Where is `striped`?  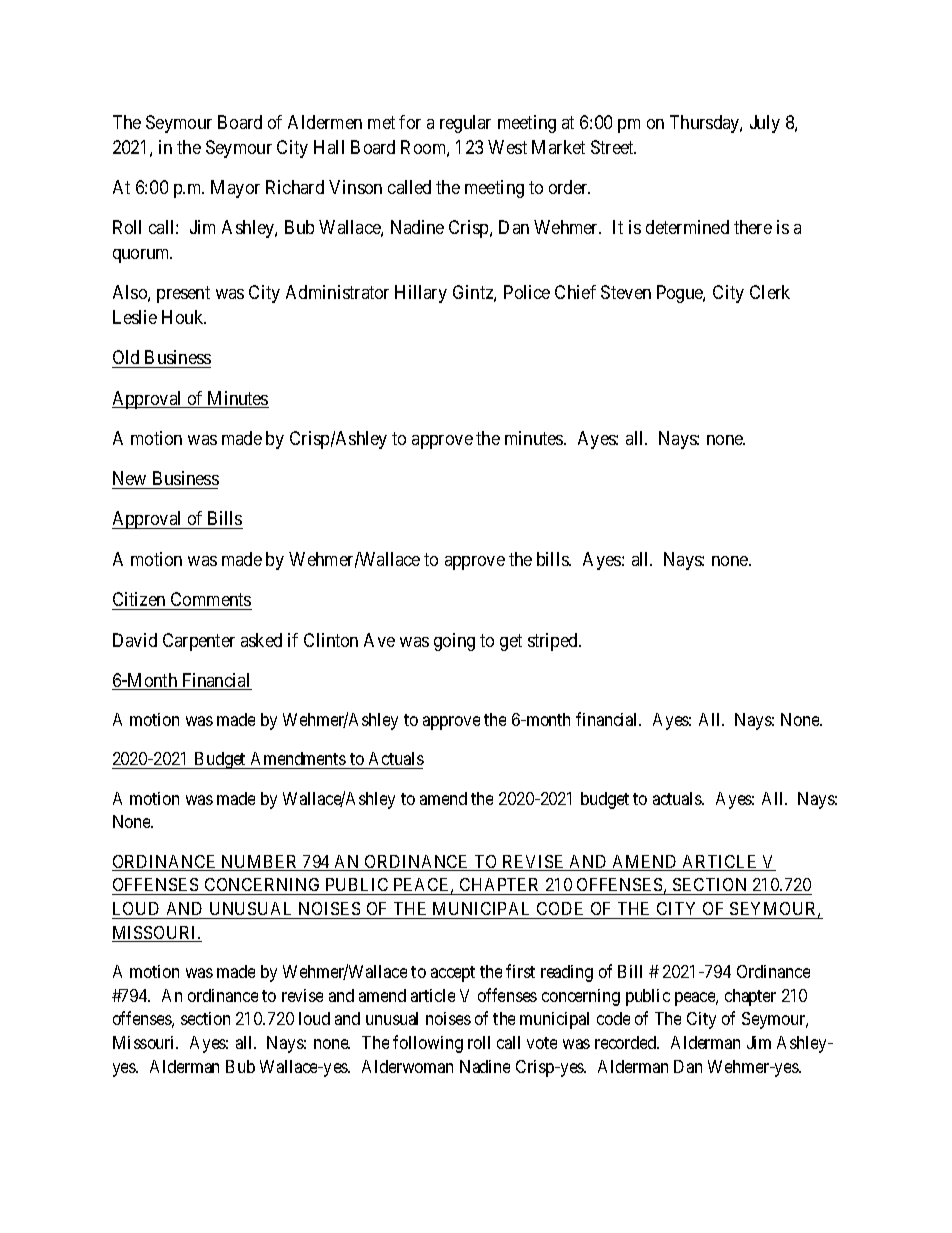 striped is located at coordinates (554, 642).
